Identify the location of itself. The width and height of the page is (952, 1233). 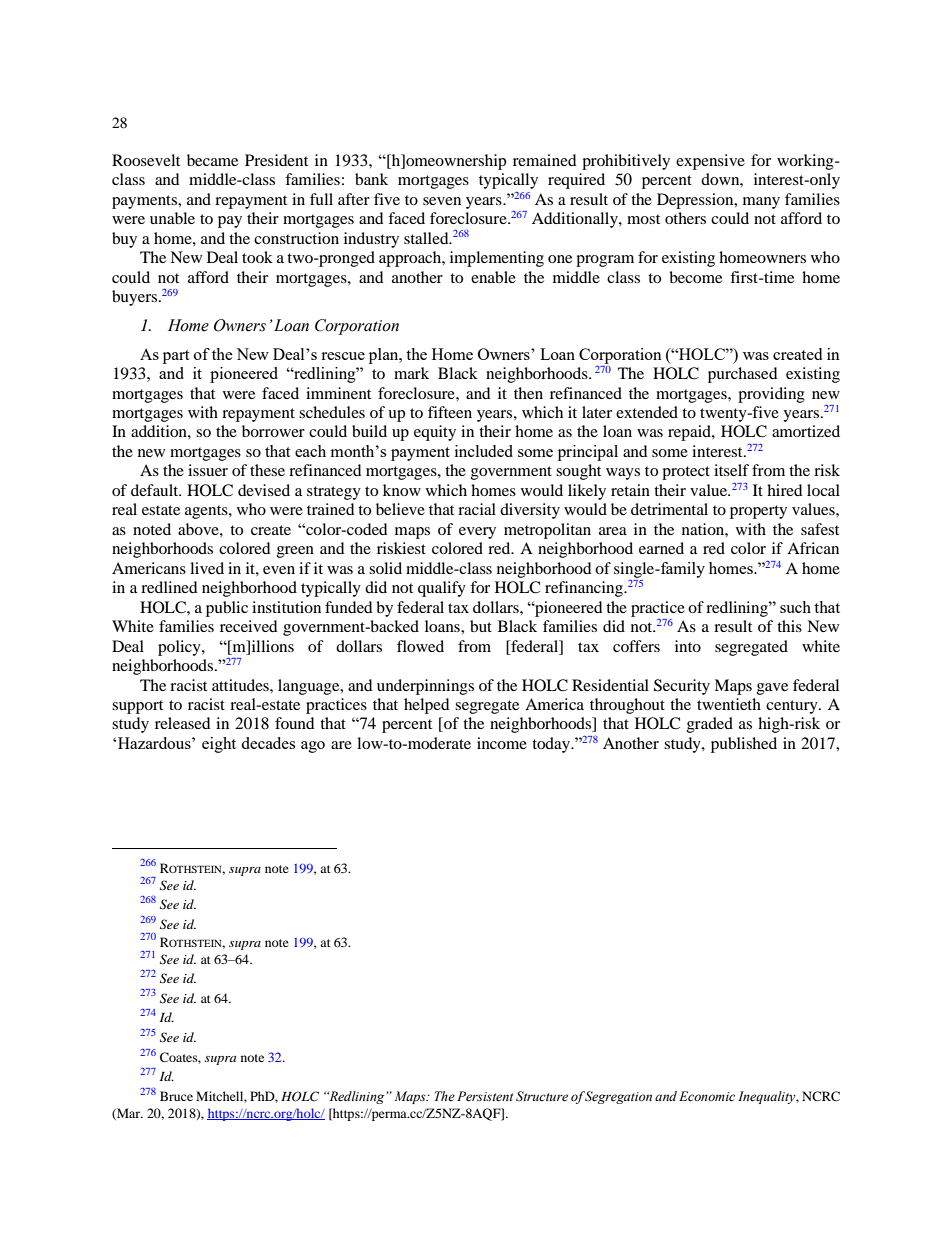
(731, 470).
